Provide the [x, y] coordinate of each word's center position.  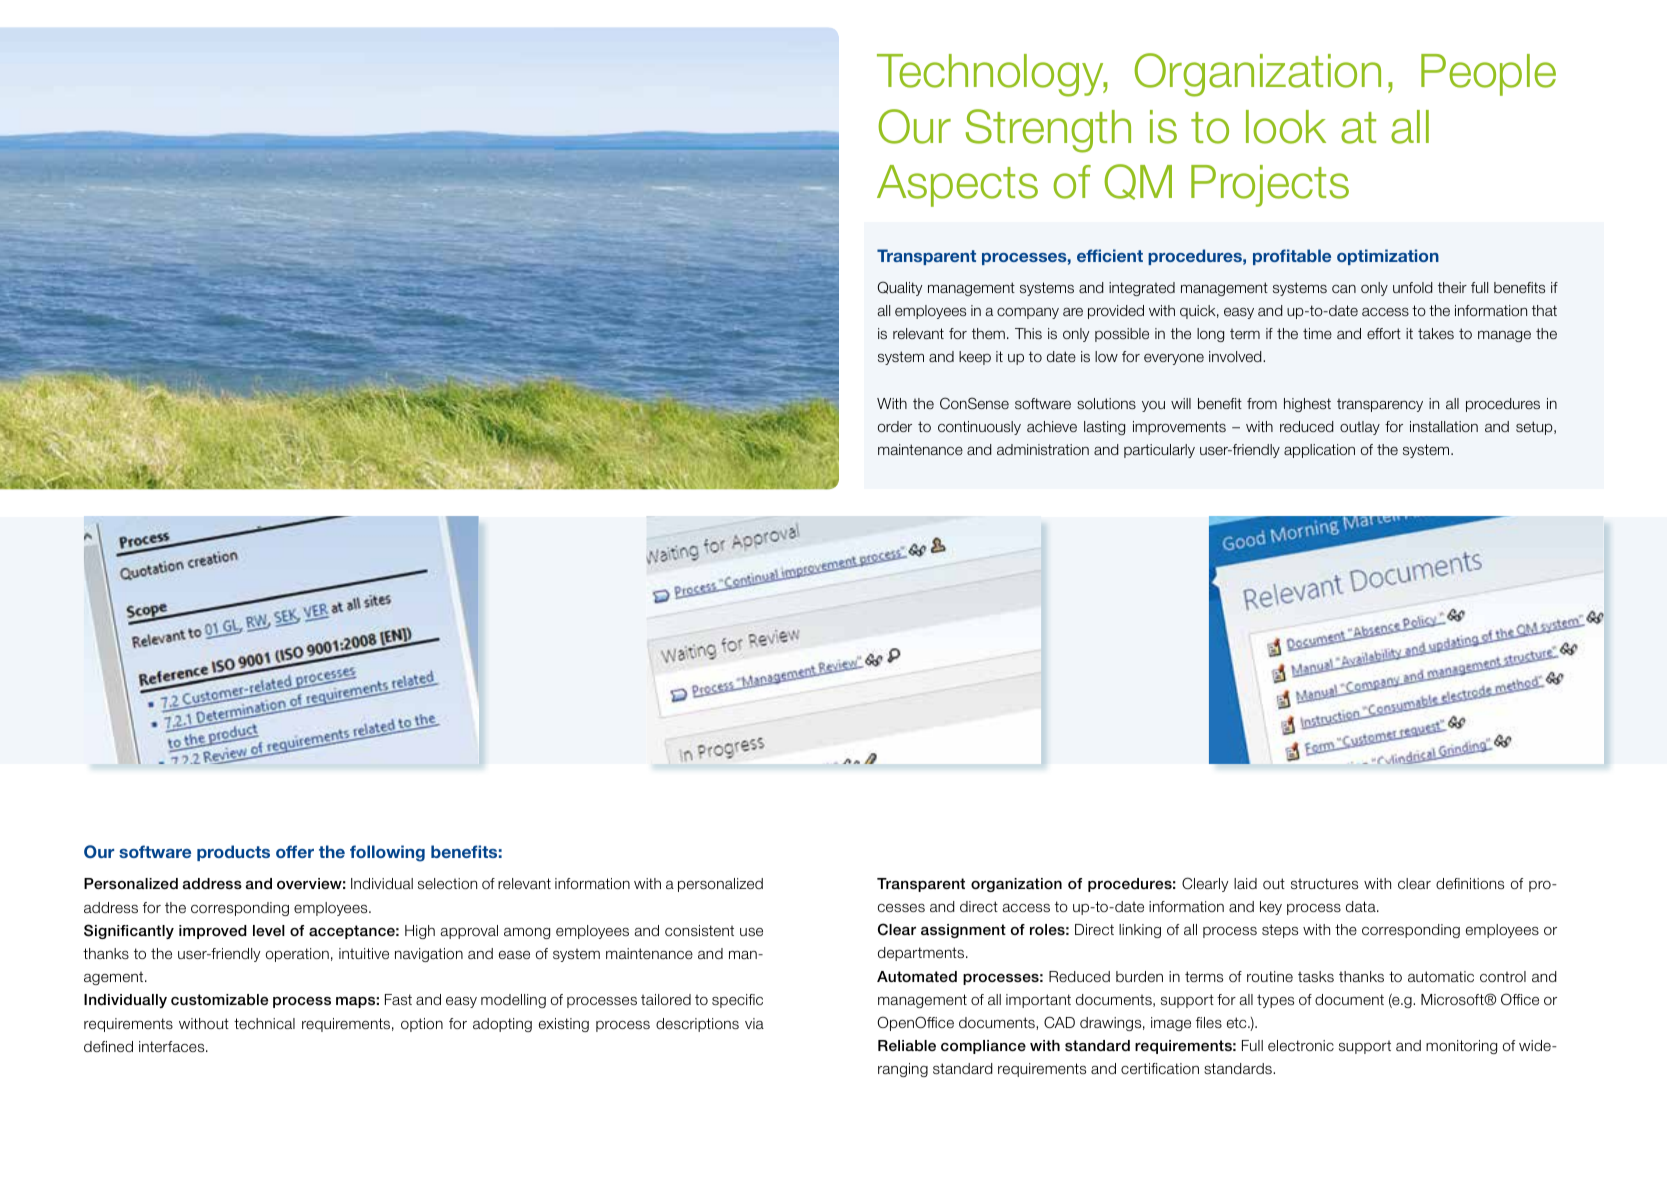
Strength [1048, 131]
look [1286, 127]
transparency [1380, 405]
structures [1324, 883]
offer [295, 851]
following [387, 853]
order [895, 426]
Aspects [957, 186]
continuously [979, 428]
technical [264, 1023]
